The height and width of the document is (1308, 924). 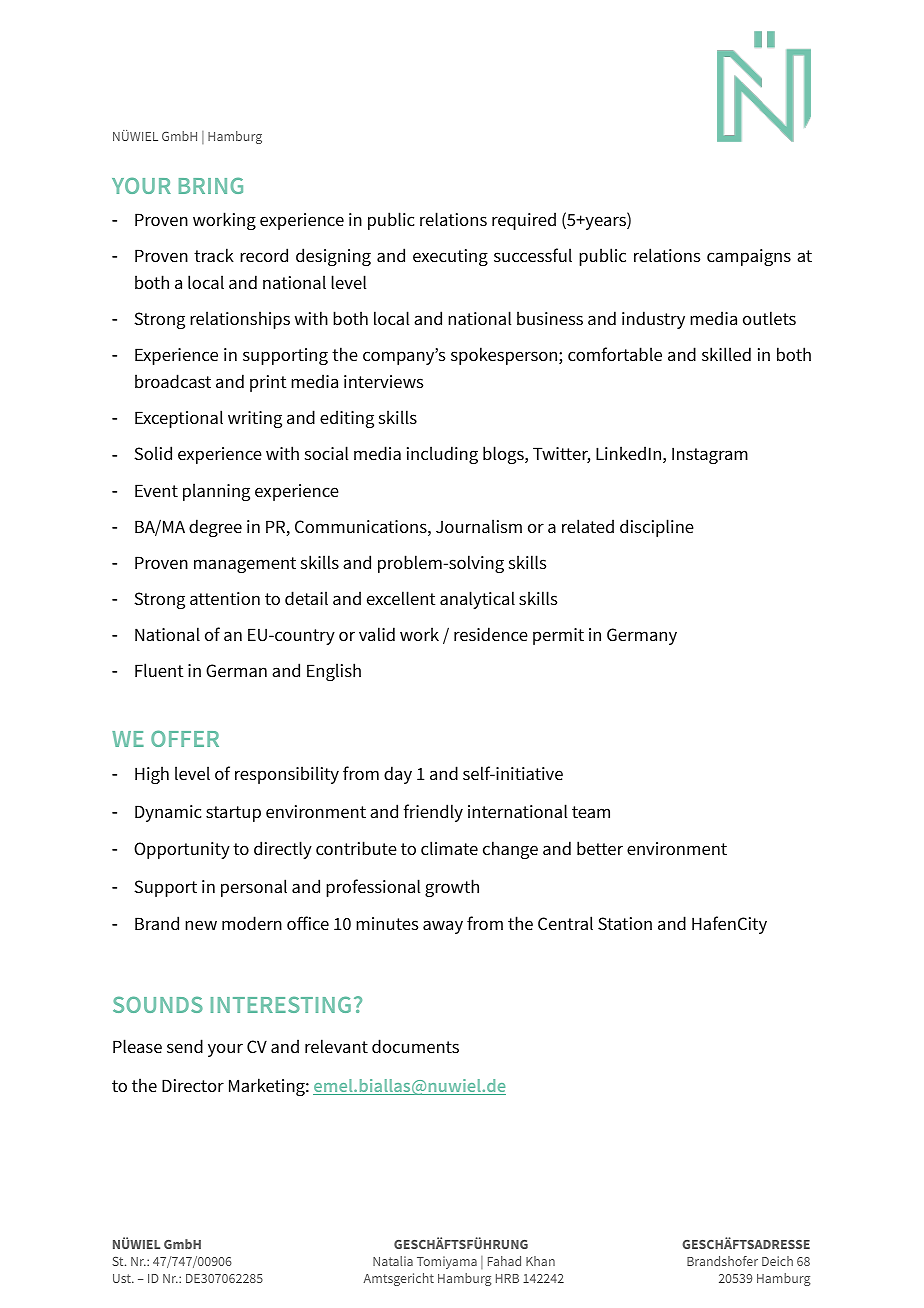 I want to click on Natalia, so click(x=393, y=1261).
